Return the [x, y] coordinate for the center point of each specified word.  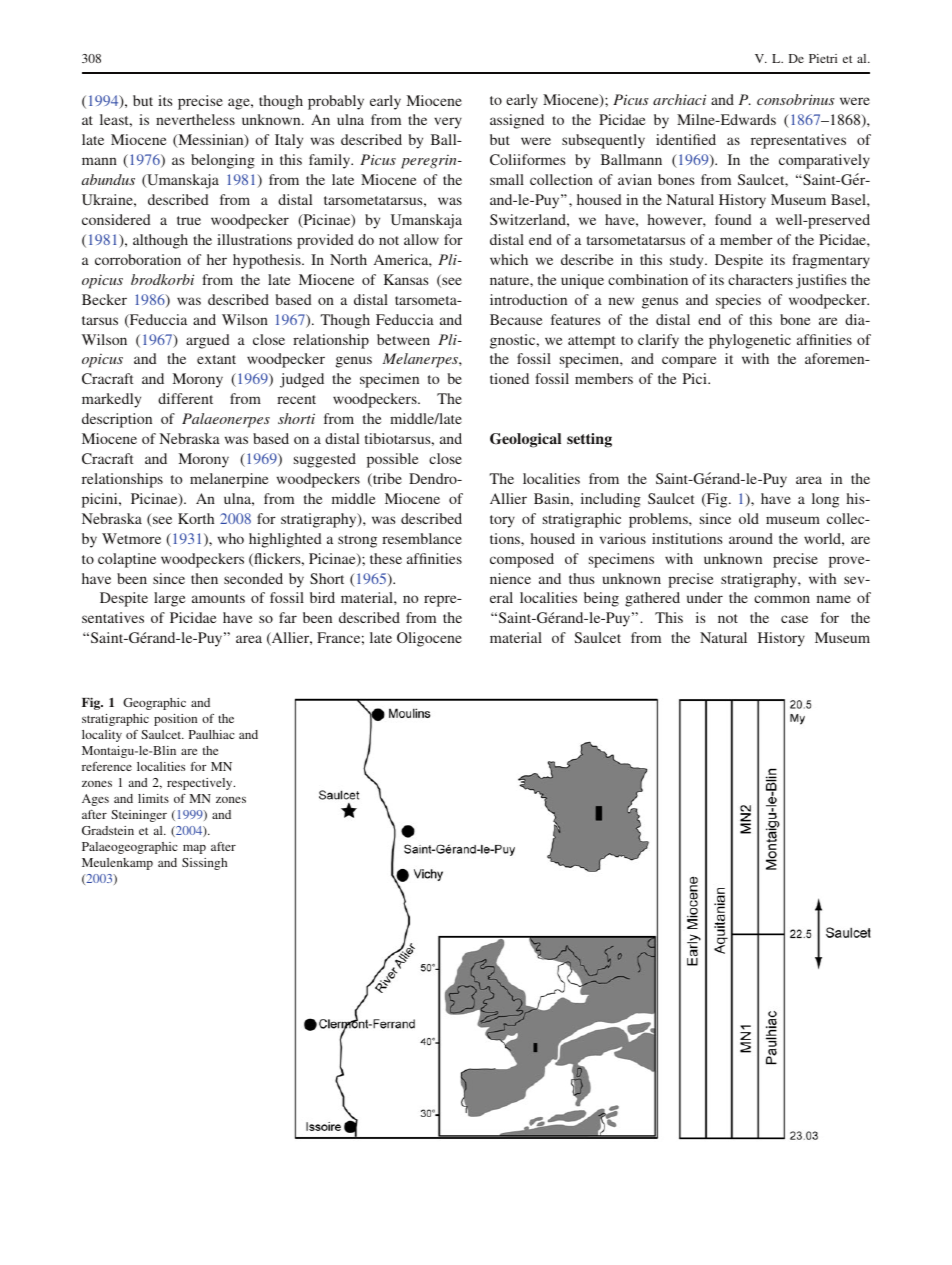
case [794, 619]
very [448, 123]
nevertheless [195, 119]
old [749, 518]
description [117, 420]
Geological [525, 440]
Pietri [823, 58]
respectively [201, 784]
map [194, 849]
